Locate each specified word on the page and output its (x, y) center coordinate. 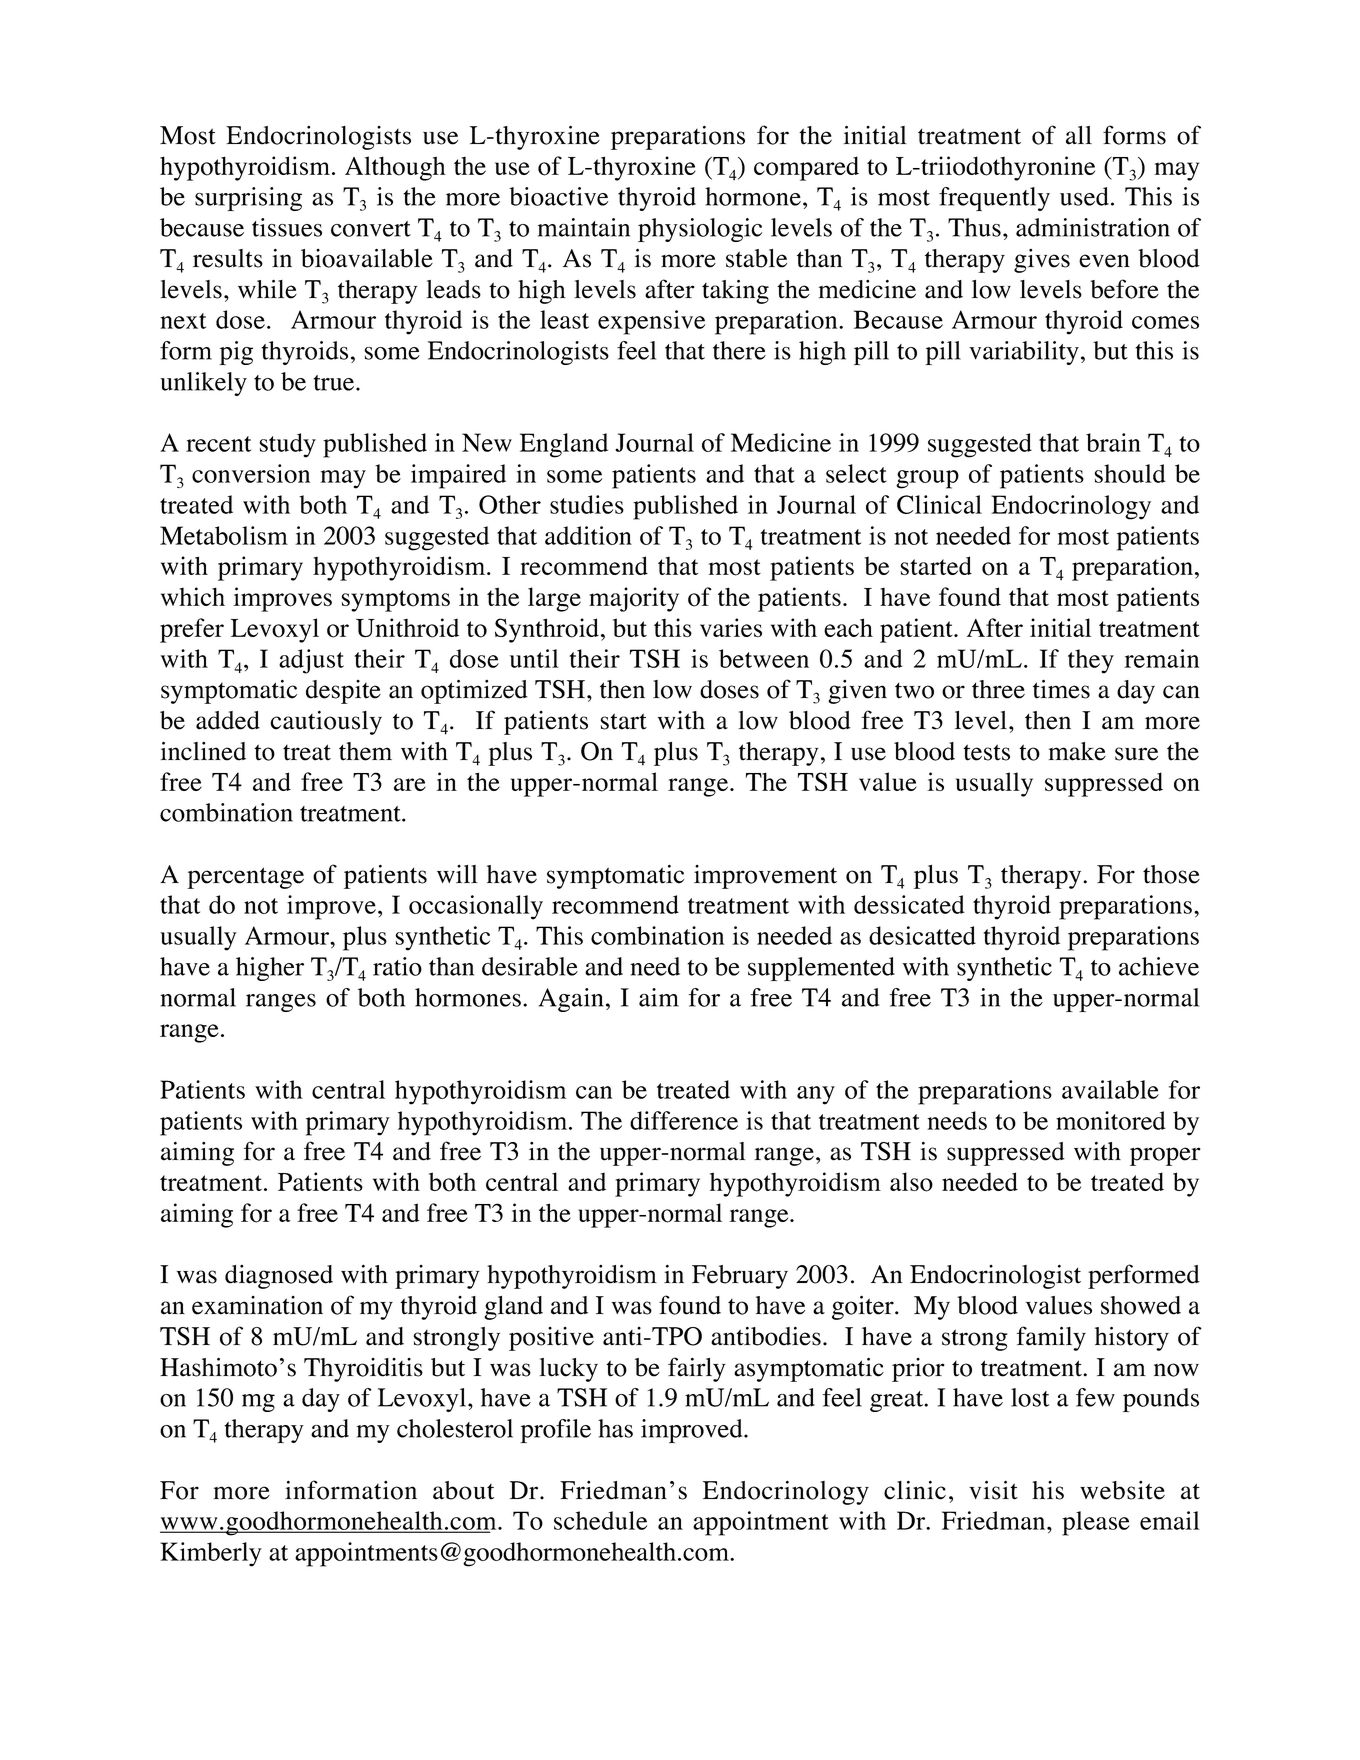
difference (684, 1120)
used (1084, 196)
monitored (1111, 1120)
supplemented (821, 969)
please (1096, 1523)
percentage (245, 878)
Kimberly (211, 1554)
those (1171, 874)
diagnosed (279, 1277)
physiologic (700, 230)
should (1130, 473)
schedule (600, 1520)
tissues (287, 227)
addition (588, 535)
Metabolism (224, 535)
